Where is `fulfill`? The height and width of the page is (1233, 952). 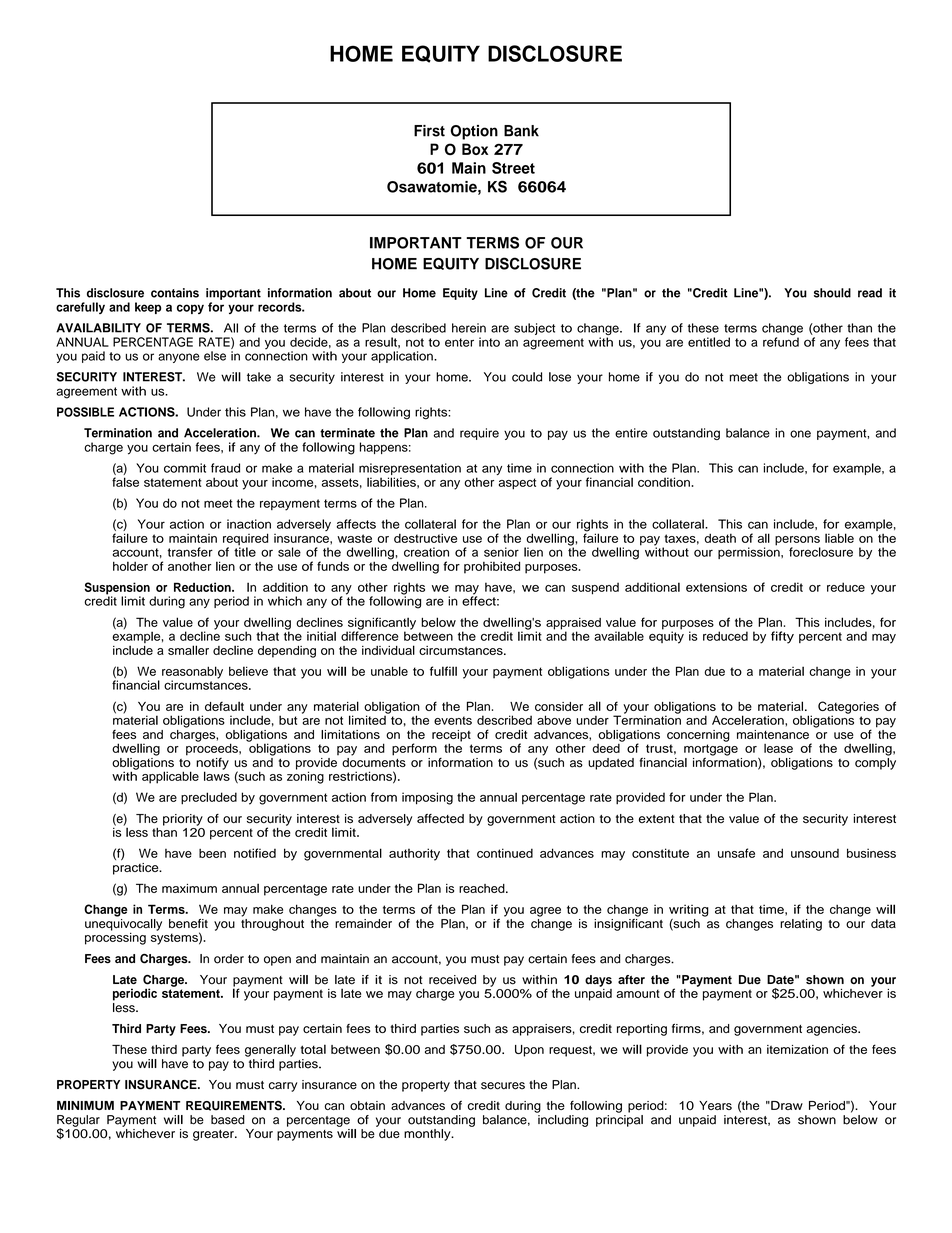 fulfill is located at coordinates (443, 671).
